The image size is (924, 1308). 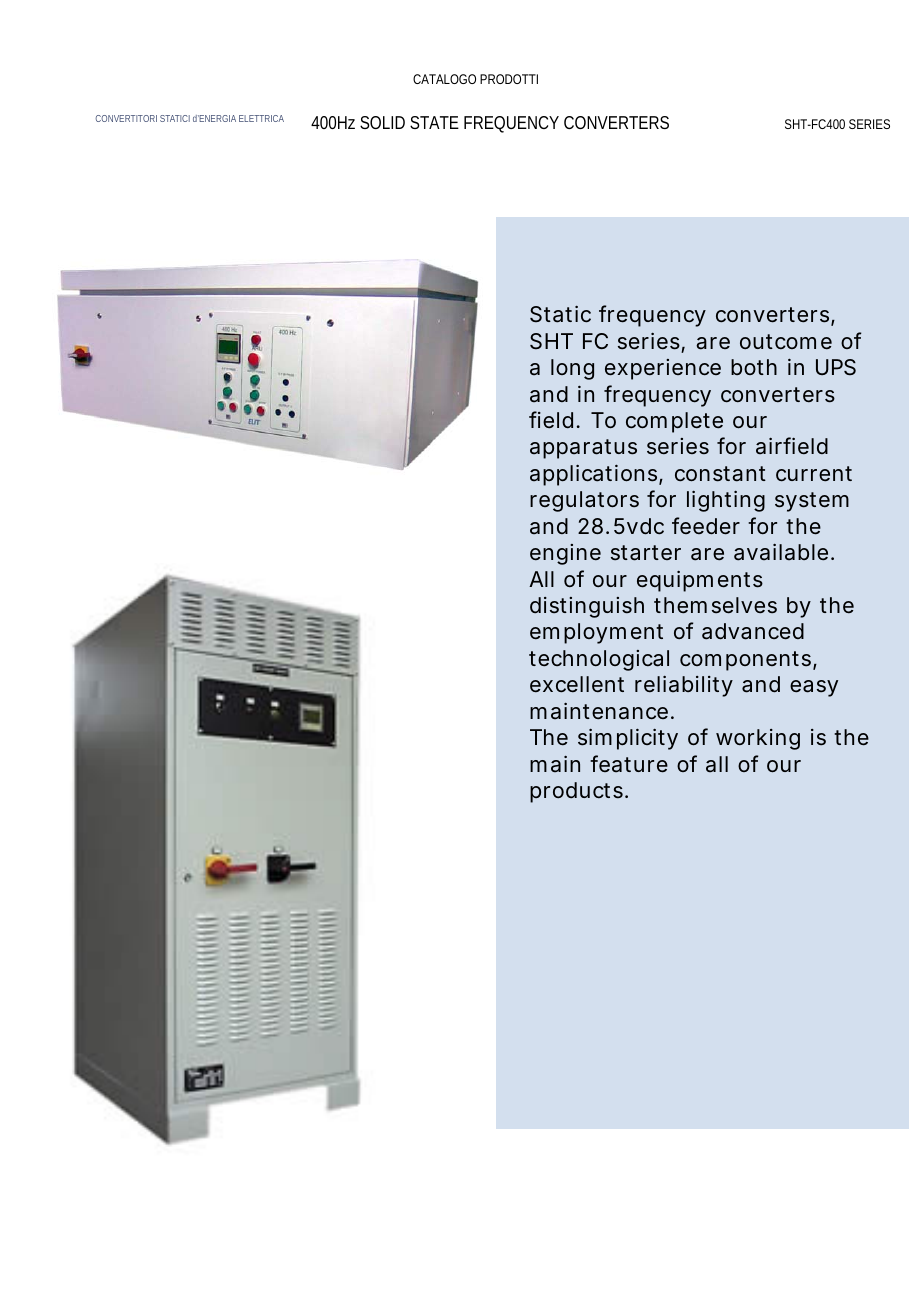 What do you see at coordinates (434, 122) in the screenshot?
I see `STATE` at bounding box center [434, 122].
